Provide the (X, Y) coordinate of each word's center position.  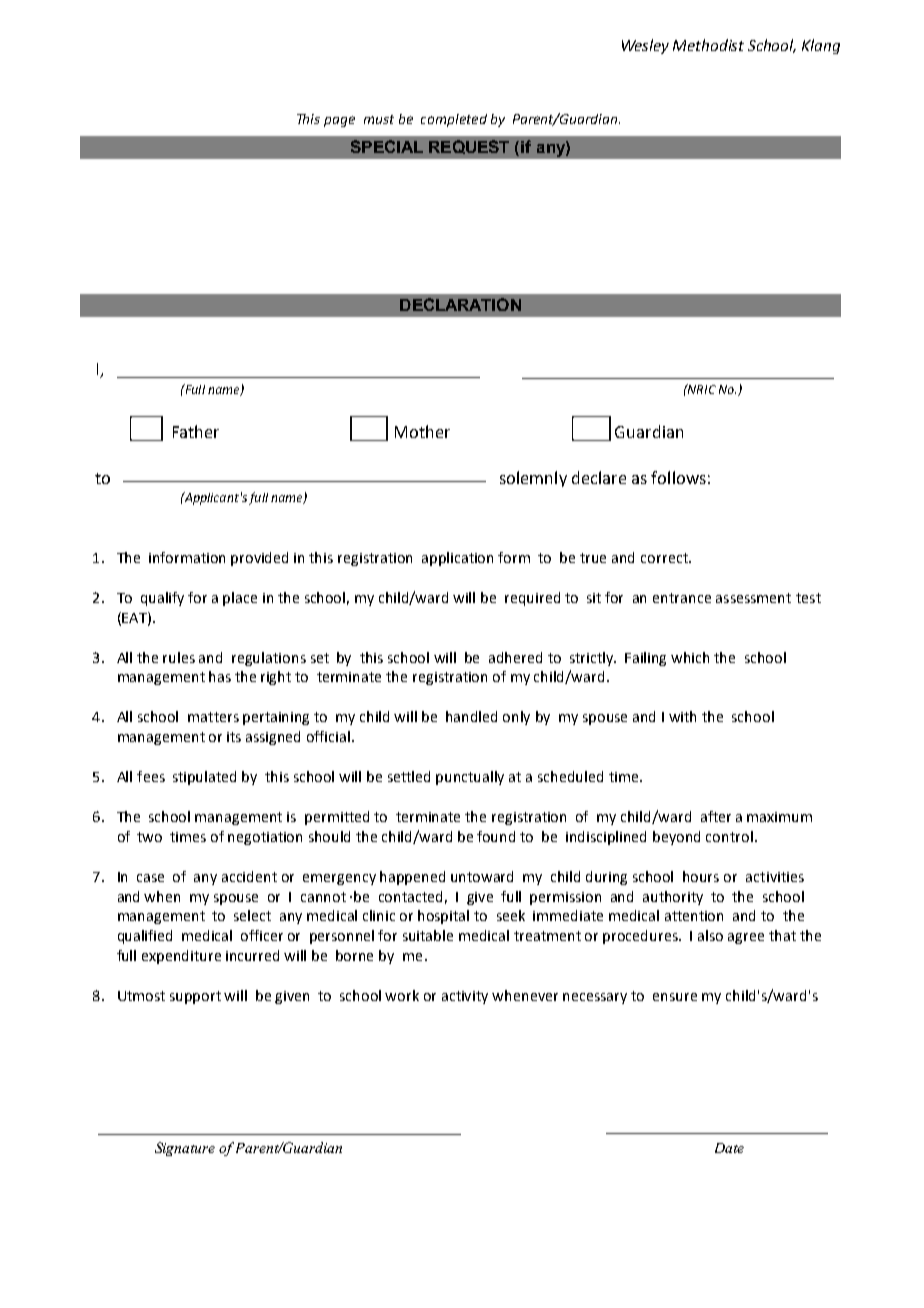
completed (454, 120)
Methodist (708, 45)
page (339, 121)
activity (465, 997)
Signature (185, 1149)
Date (729, 1148)
